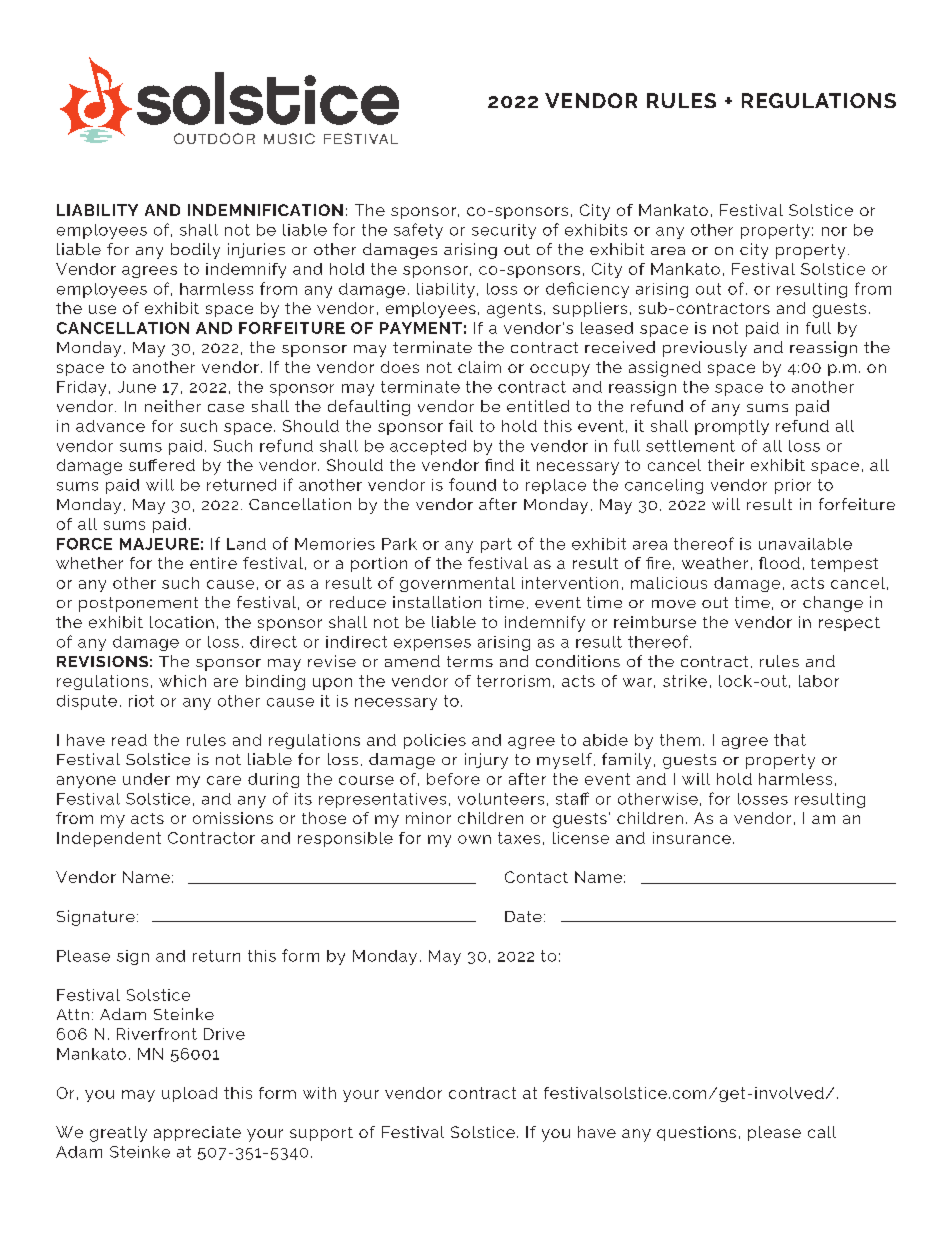 This document has height=1233, width=952. Describe the element at coordinates (159, 544) in the document. I see `MAJEURE` at that location.
